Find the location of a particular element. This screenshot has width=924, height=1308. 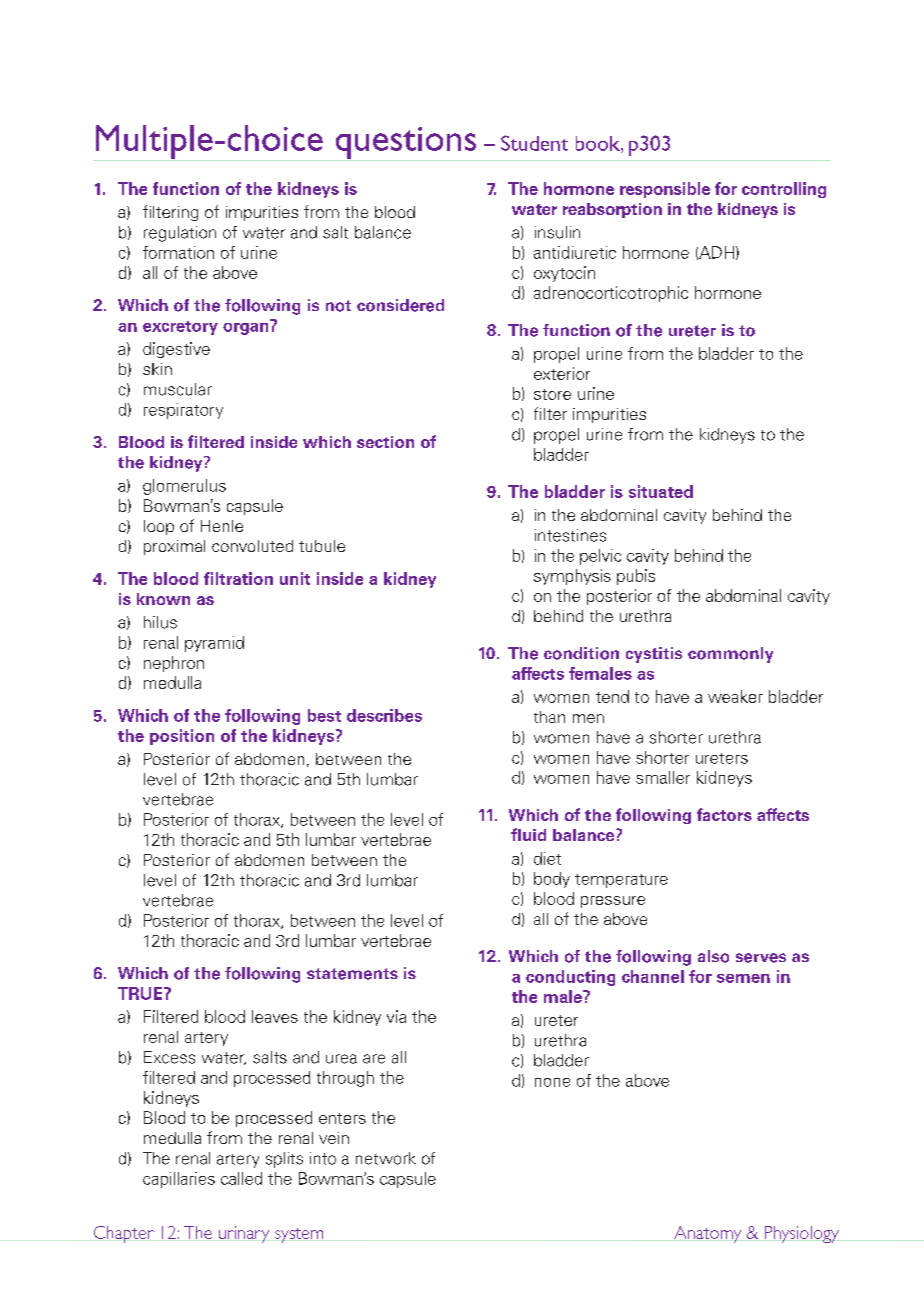

capillaries is located at coordinates (179, 1180).
